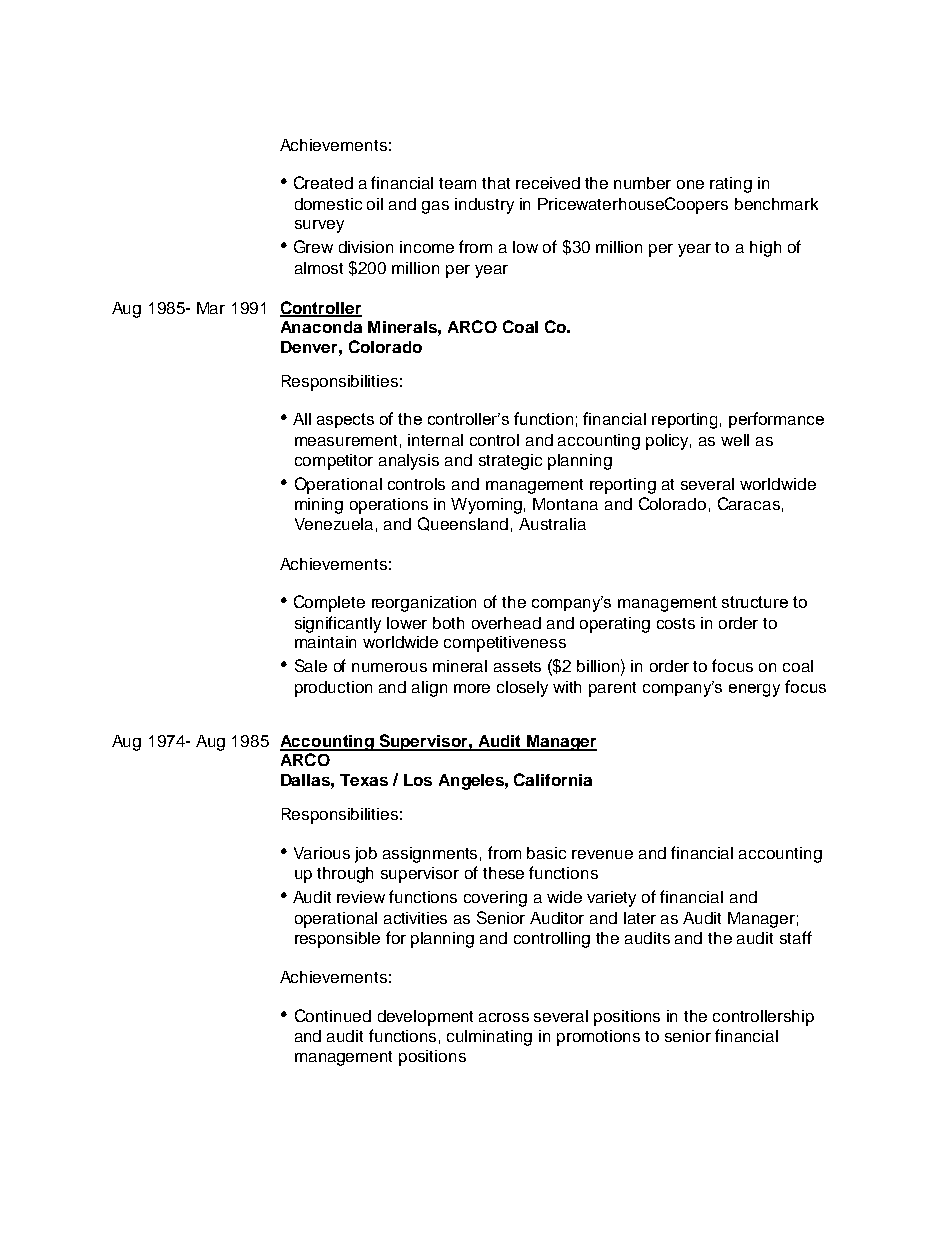  I want to click on Continued, so click(333, 1015).
